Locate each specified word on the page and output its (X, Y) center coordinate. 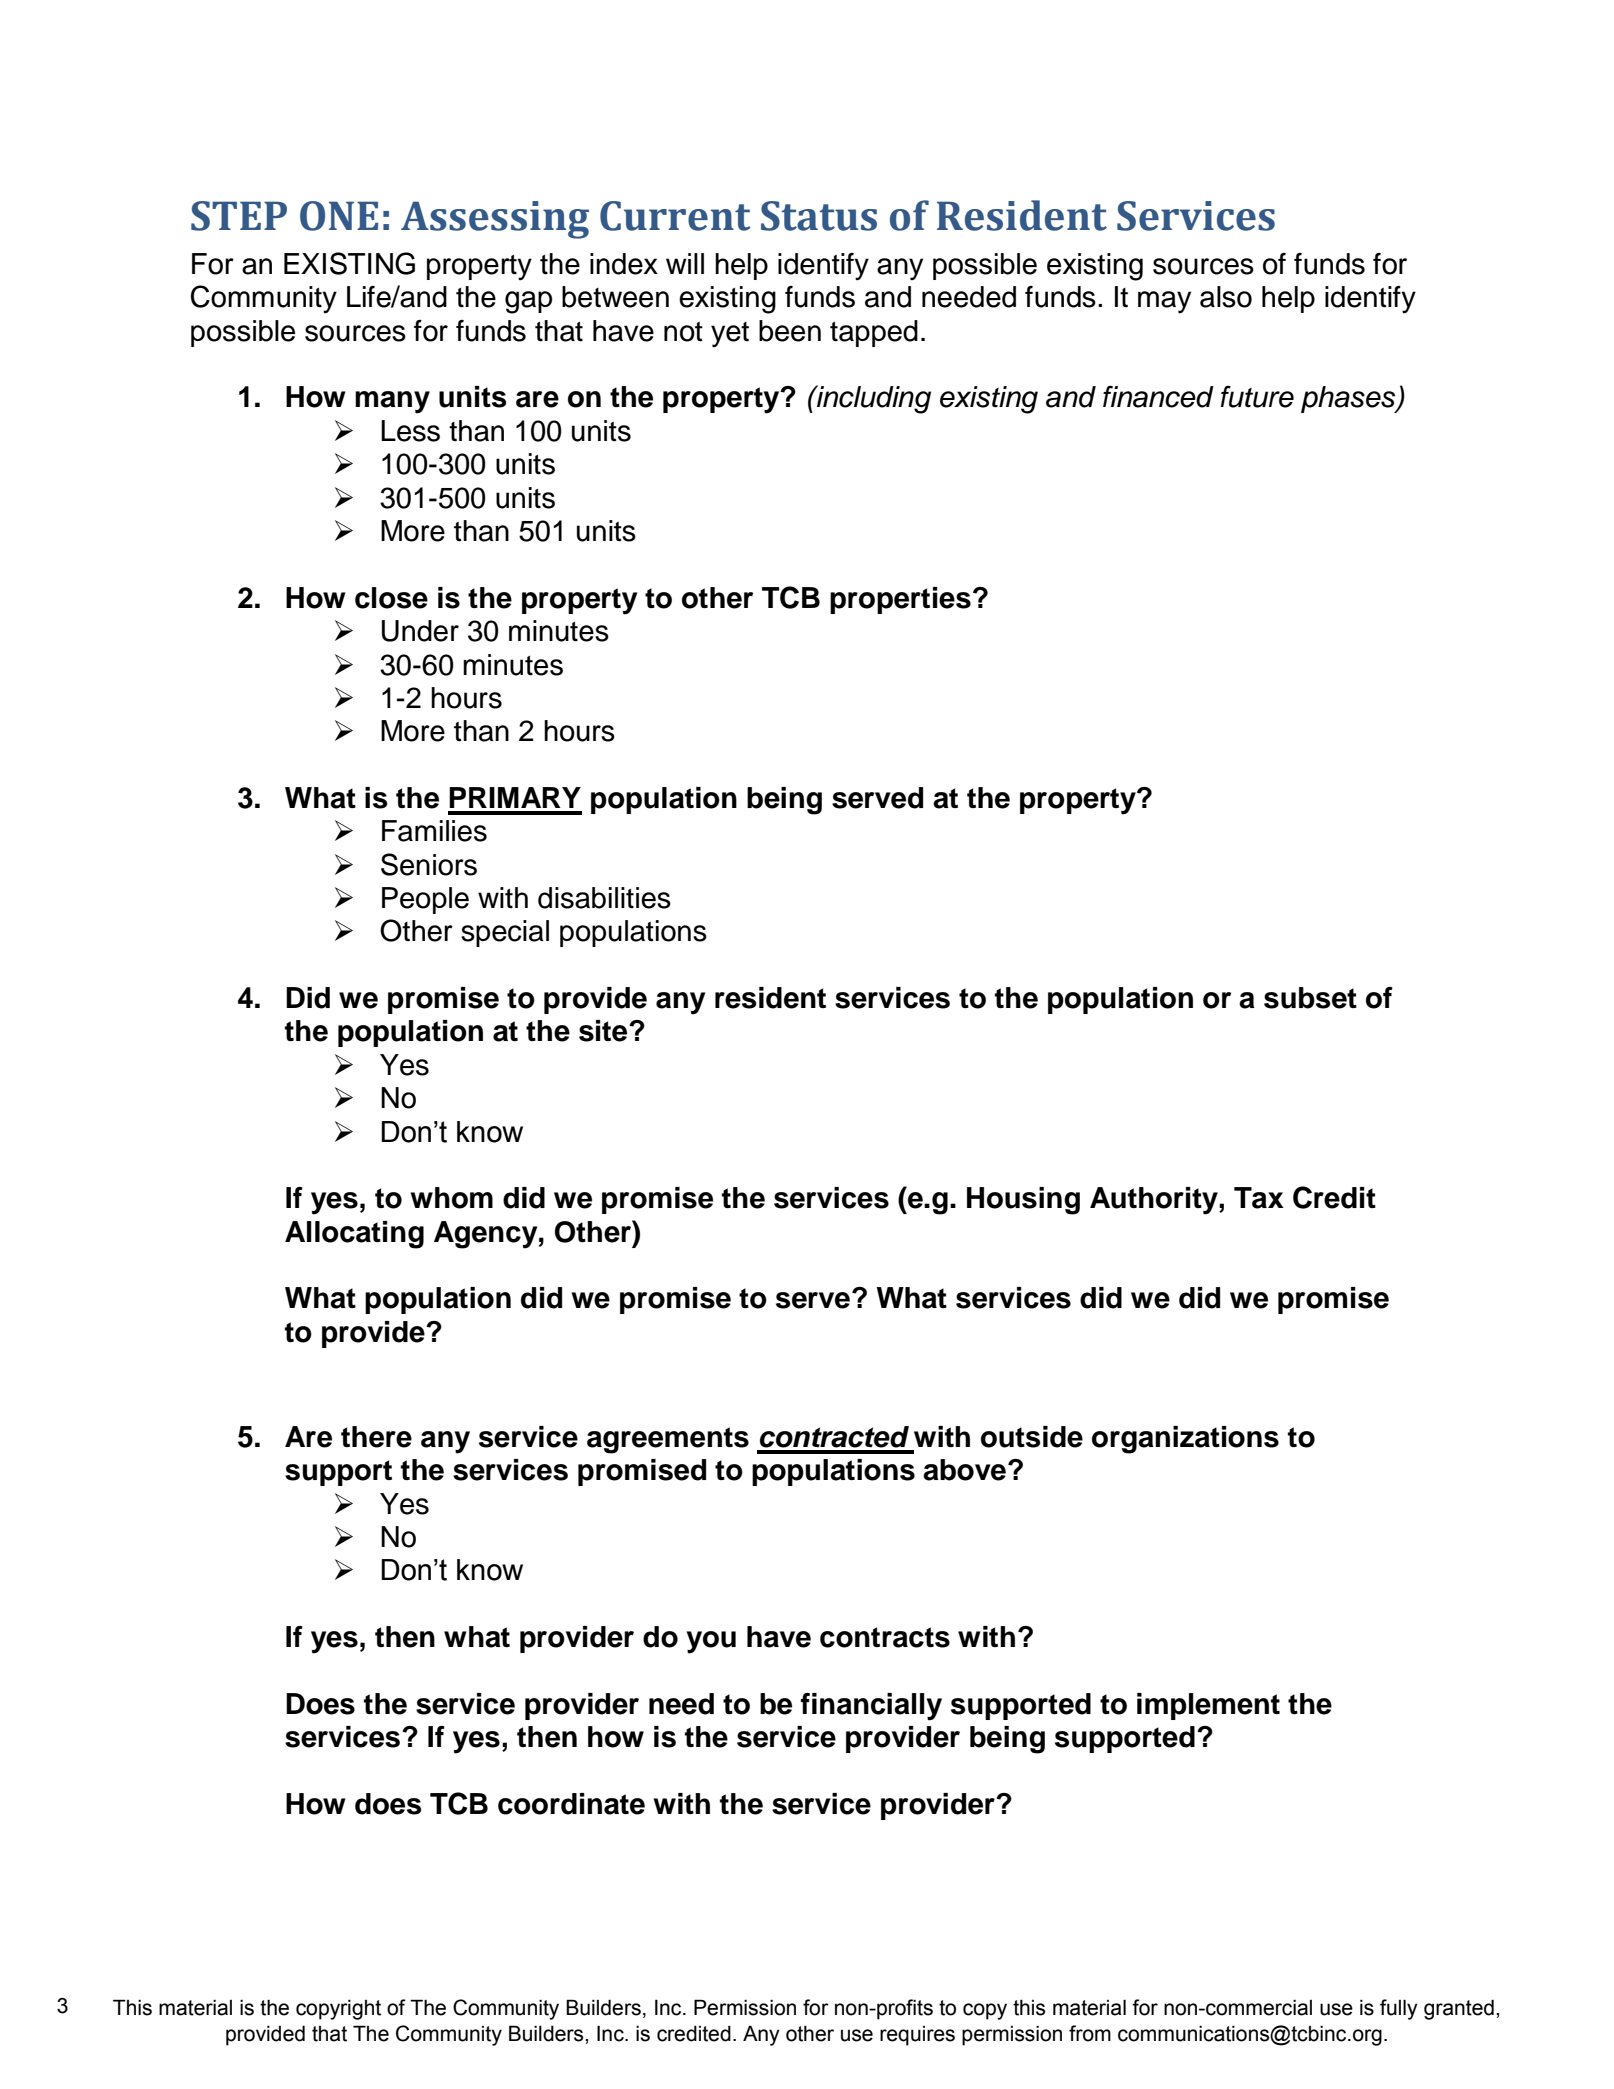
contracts (885, 1637)
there (376, 1437)
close (391, 598)
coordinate (571, 1804)
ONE (339, 216)
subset (1310, 998)
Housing (1023, 1201)
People (425, 900)
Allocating (354, 1235)
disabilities (604, 898)
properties (900, 600)
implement (1208, 1706)
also (1226, 297)
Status (819, 216)
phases (1349, 399)
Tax (1259, 1198)
